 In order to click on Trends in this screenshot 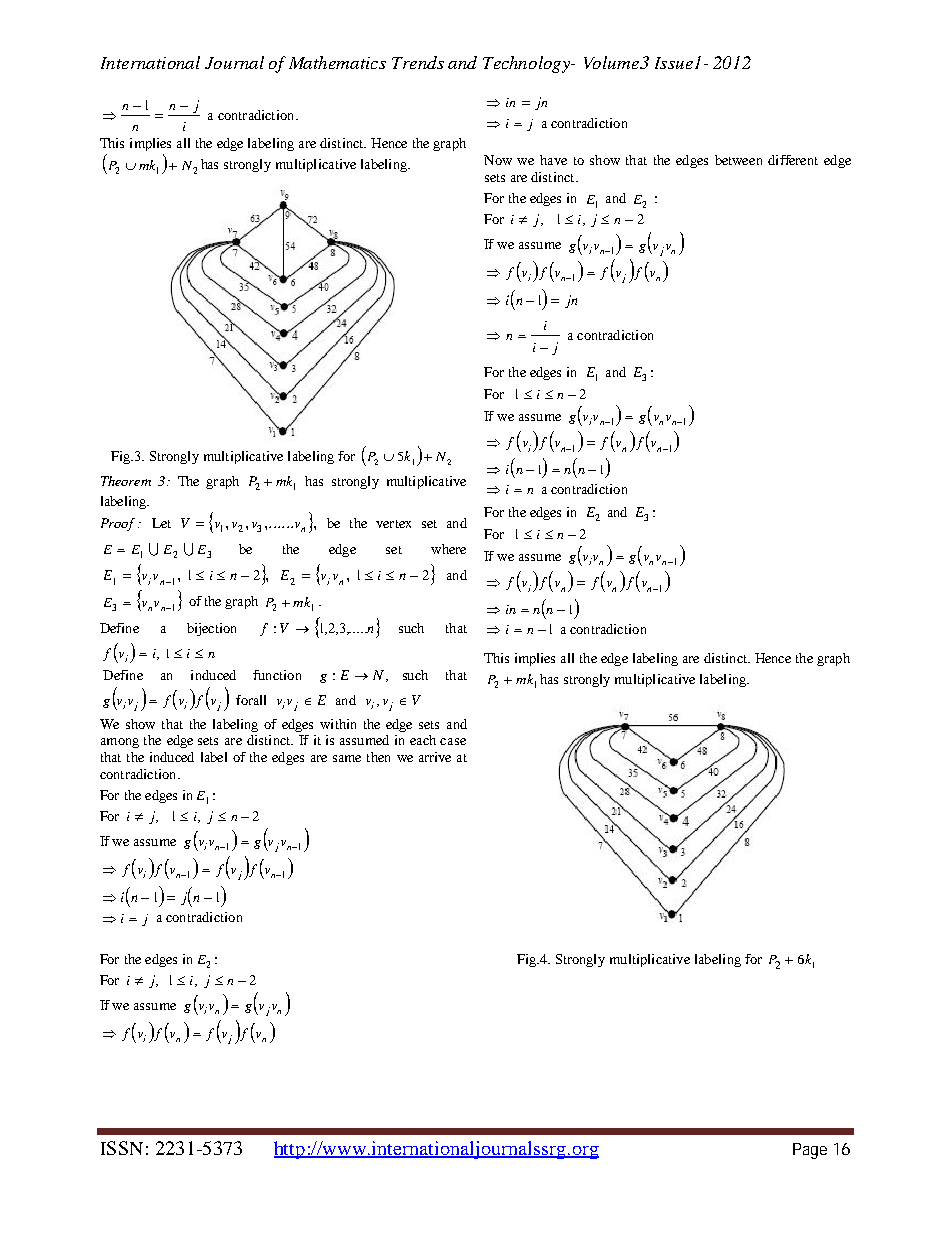, I will do `click(418, 62)`.
